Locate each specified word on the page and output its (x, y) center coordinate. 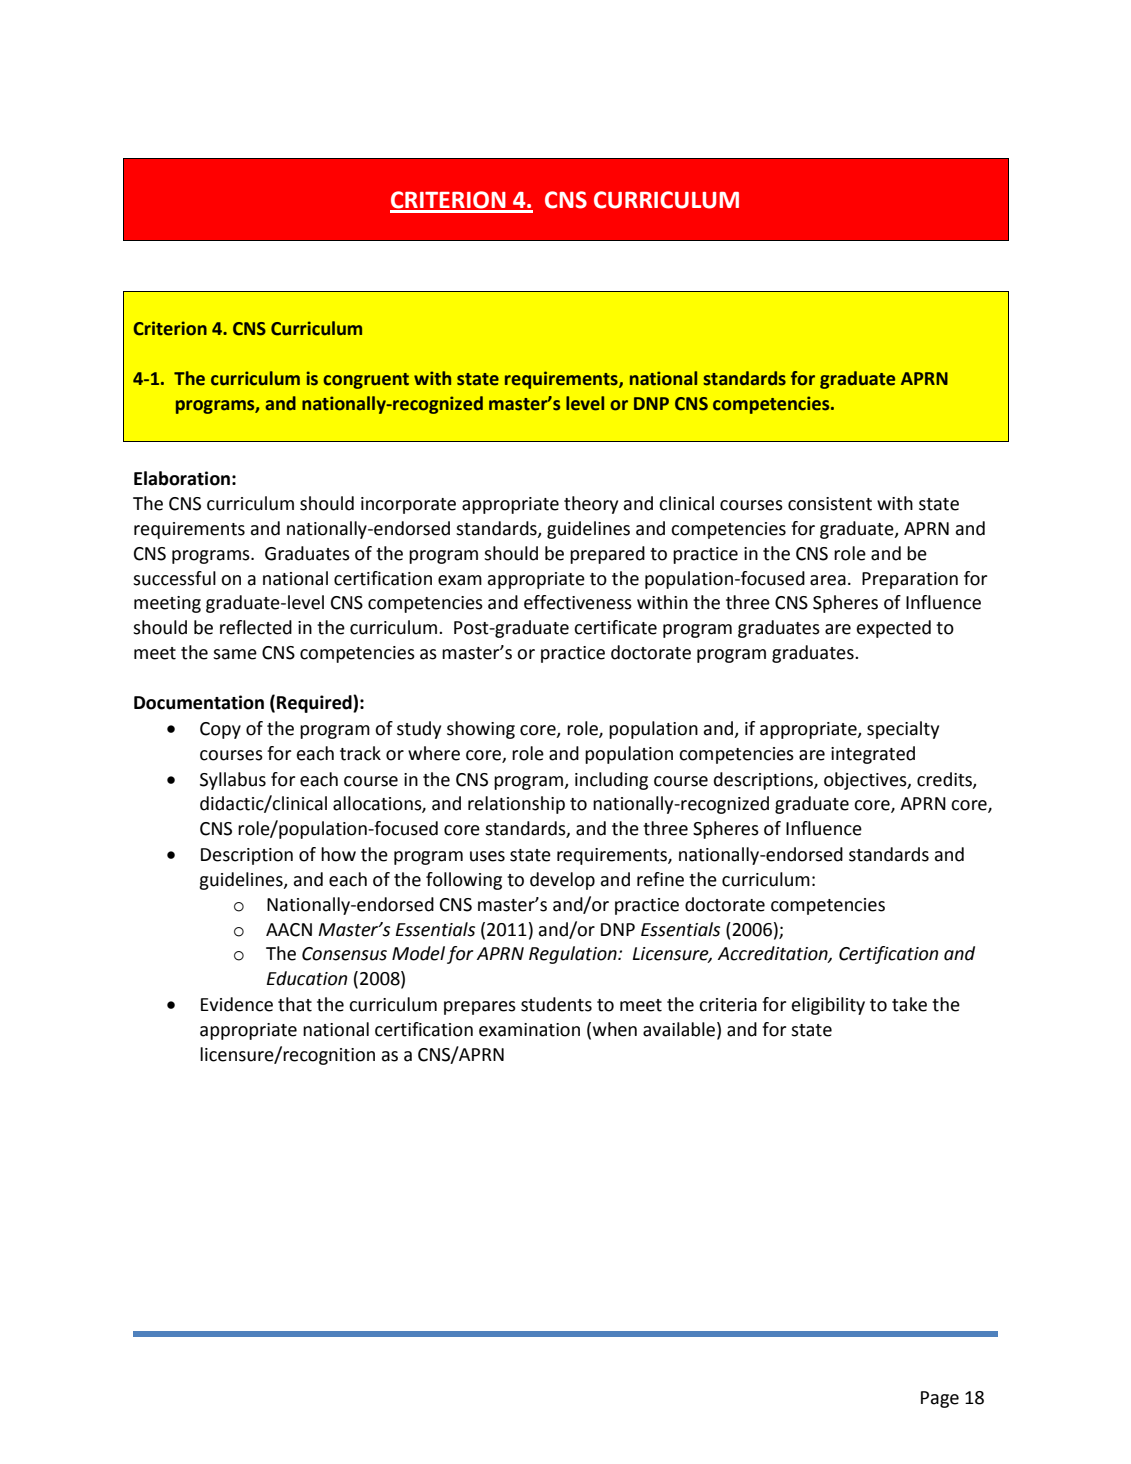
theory (591, 505)
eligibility (828, 1006)
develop (562, 881)
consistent (830, 504)
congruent (366, 381)
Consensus (344, 954)
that (295, 1004)
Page (940, 1399)
